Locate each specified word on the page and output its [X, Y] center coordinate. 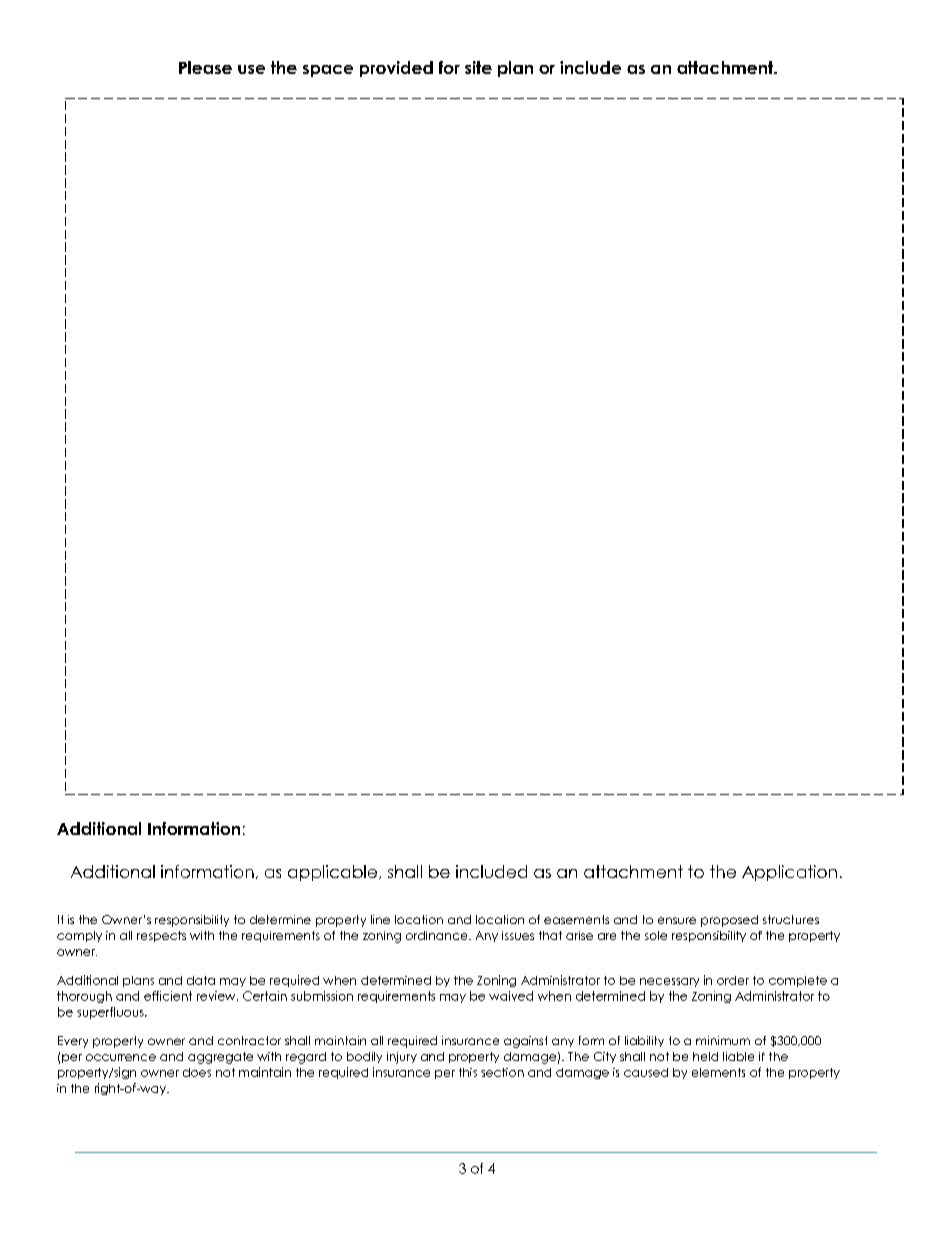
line [380, 919]
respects [161, 936]
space [328, 71]
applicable [334, 873]
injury [402, 1058]
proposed [729, 921]
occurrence [121, 1057]
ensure [677, 920]
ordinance [438, 935]
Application [789, 873]
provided [396, 69]
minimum [723, 1040]
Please [205, 67]
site [478, 67]
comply [79, 936]
